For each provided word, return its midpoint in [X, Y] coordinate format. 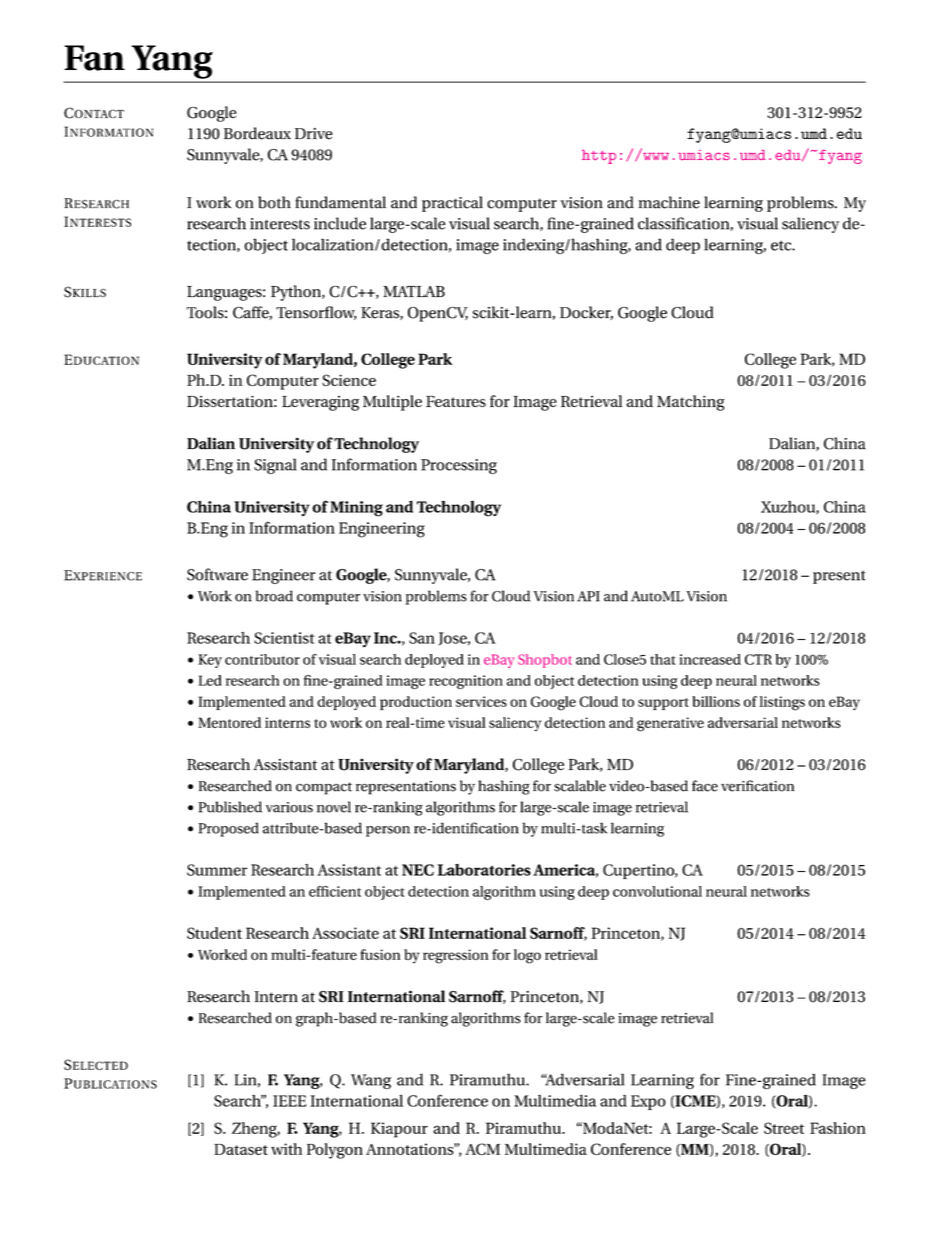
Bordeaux [257, 133]
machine [669, 202]
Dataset [241, 1149]
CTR [758, 659]
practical [452, 204]
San [422, 638]
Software [217, 574]
